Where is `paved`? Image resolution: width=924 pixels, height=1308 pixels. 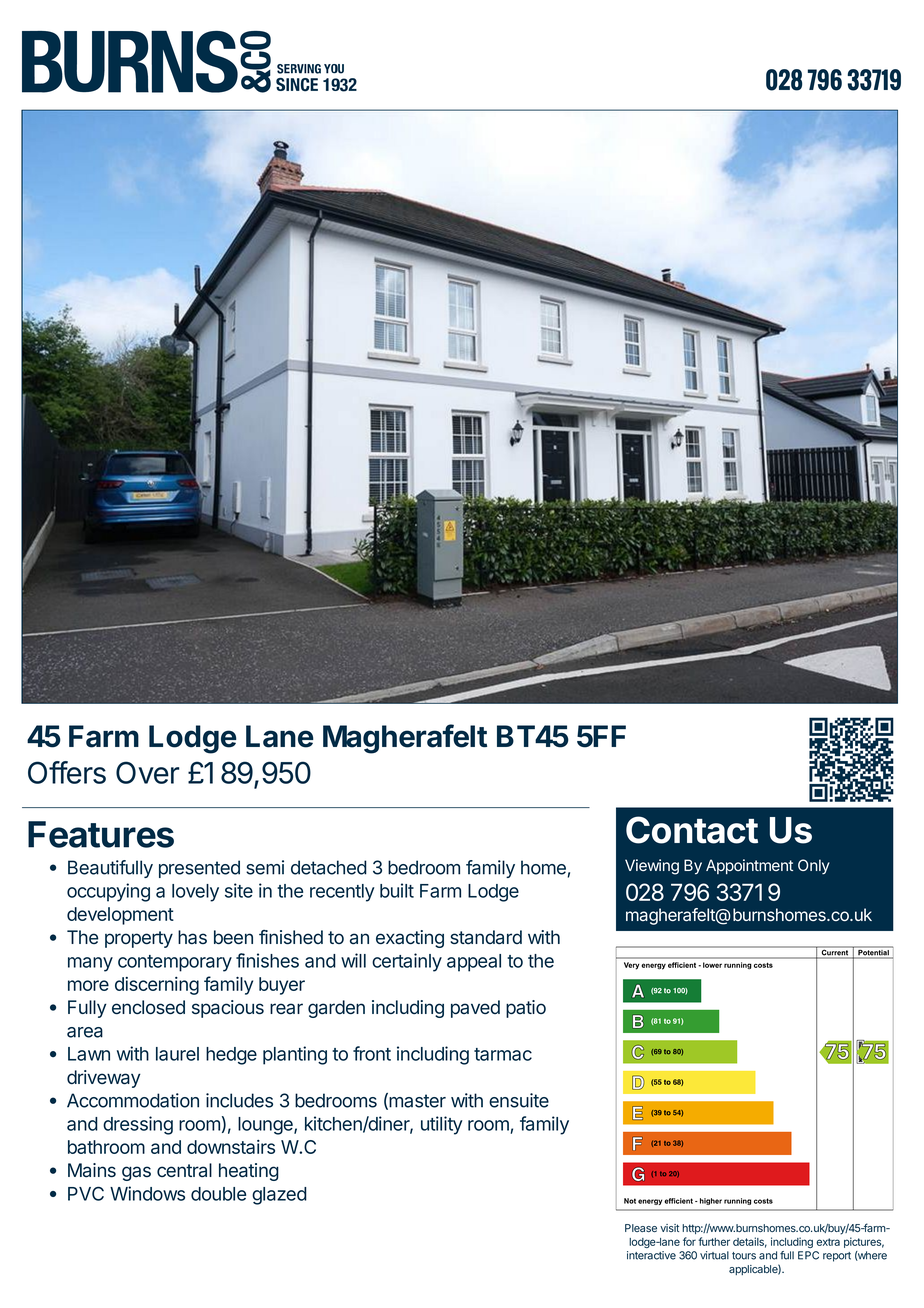
paved is located at coordinates (475, 1009).
